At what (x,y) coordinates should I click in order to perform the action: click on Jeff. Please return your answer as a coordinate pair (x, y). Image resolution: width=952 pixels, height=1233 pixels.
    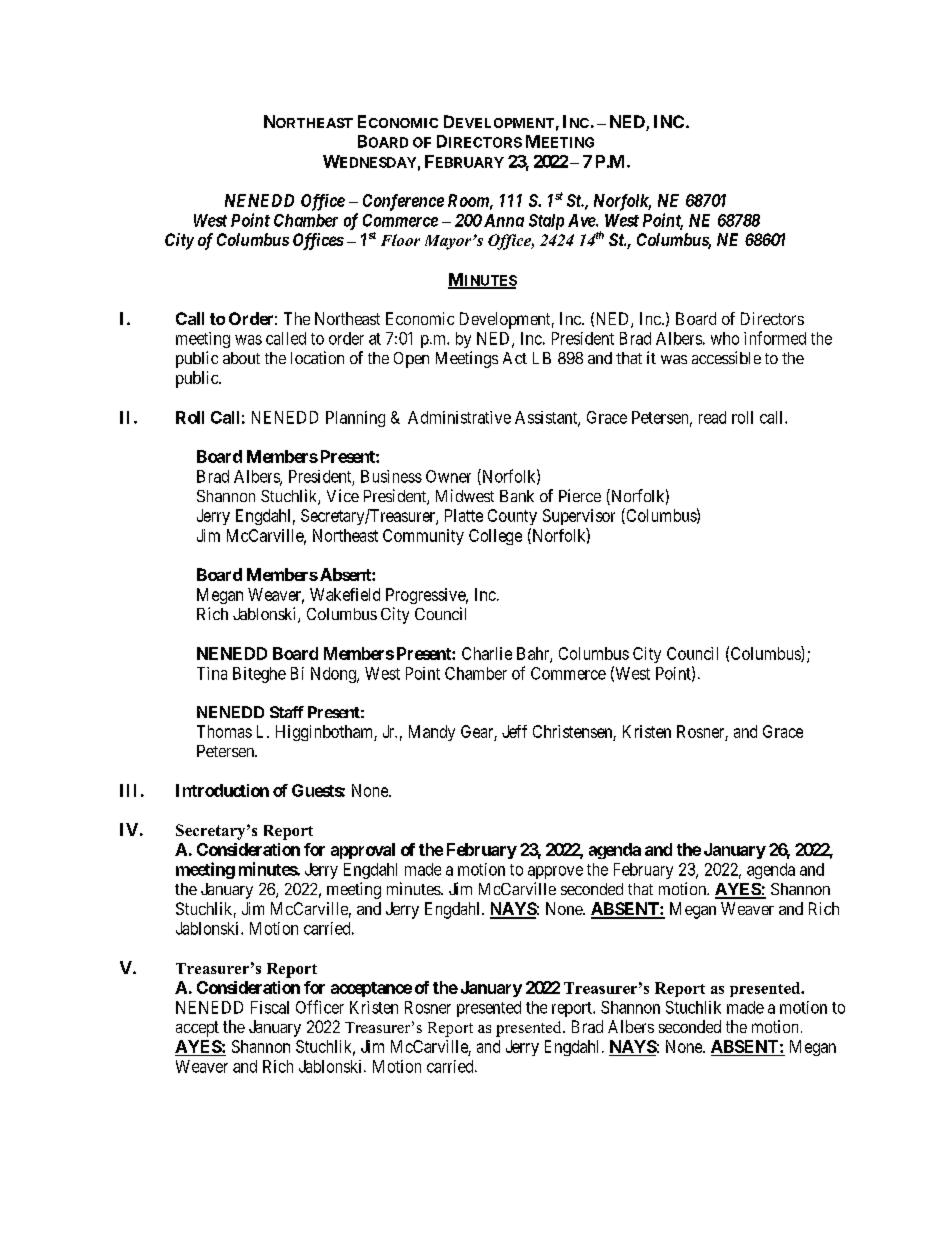
    Looking at the image, I should click on (514, 731).
